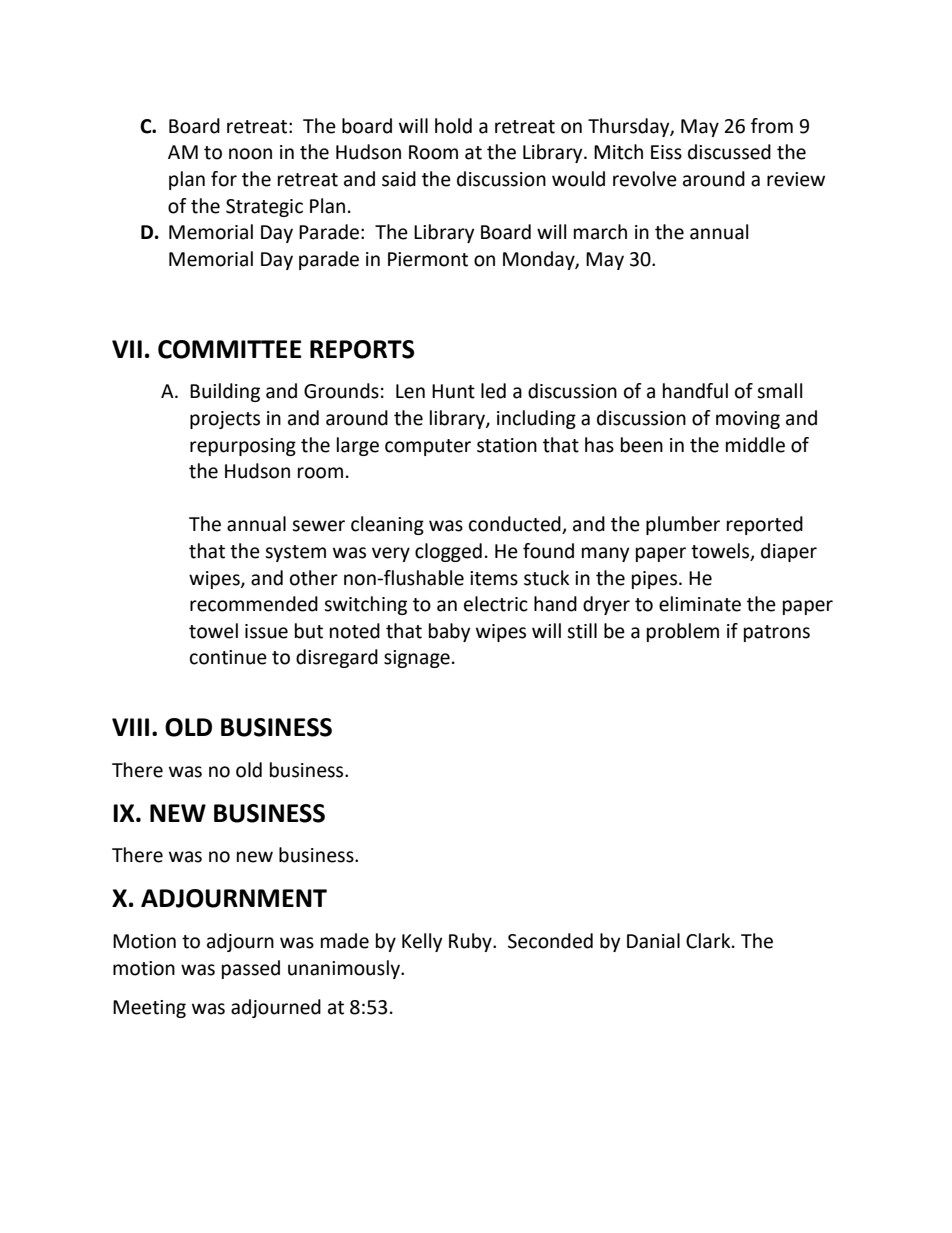  I want to click on Ruby, so click(471, 942).
